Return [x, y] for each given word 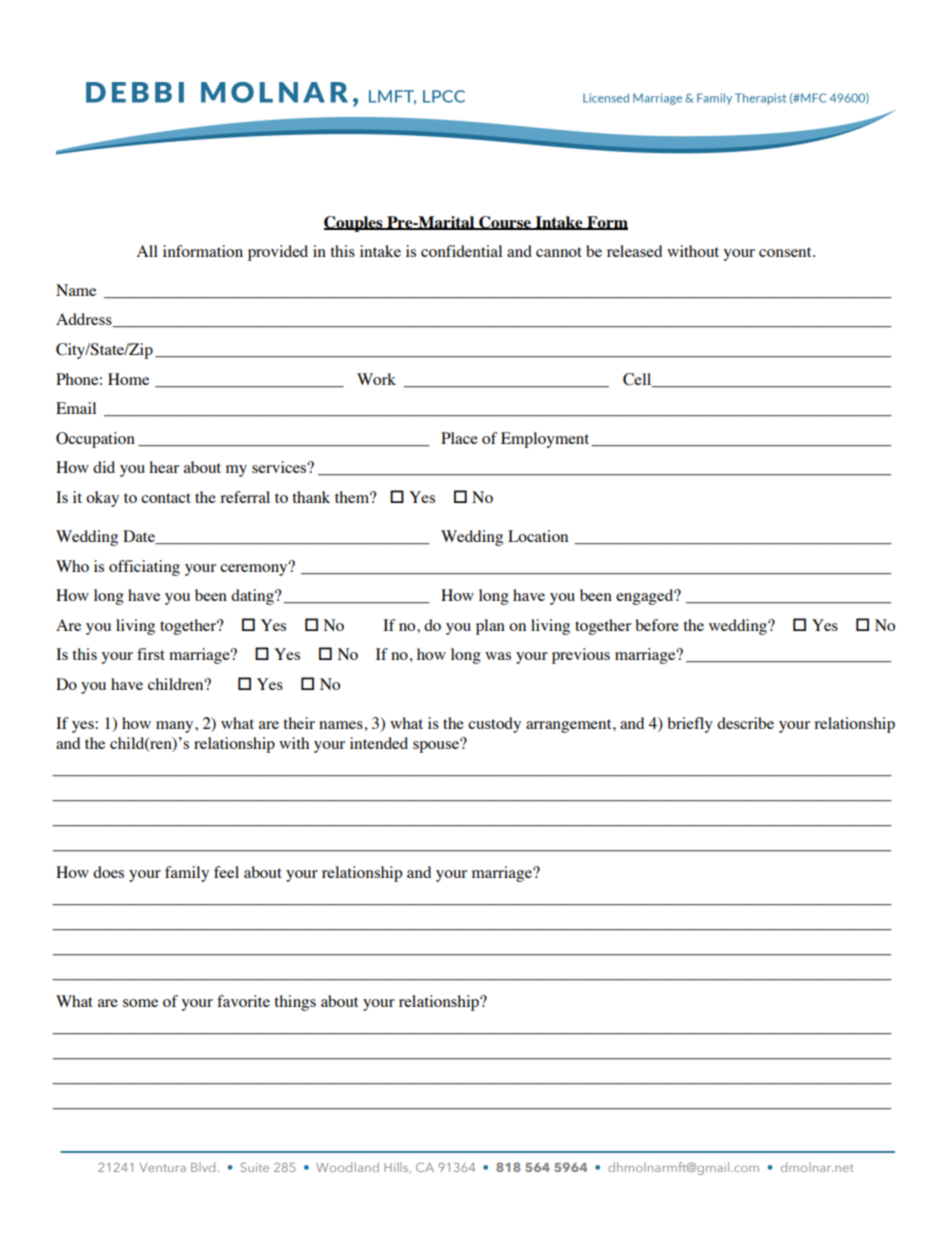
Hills [397, 1168]
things [295, 1003]
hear [164, 467]
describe [745, 723]
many [176, 727]
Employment [546, 440]
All [147, 251]
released [634, 251]
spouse [437, 746]
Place [459, 438]
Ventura [162, 1167]
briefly [690, 725]
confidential [461, 251]
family [187, 874]
